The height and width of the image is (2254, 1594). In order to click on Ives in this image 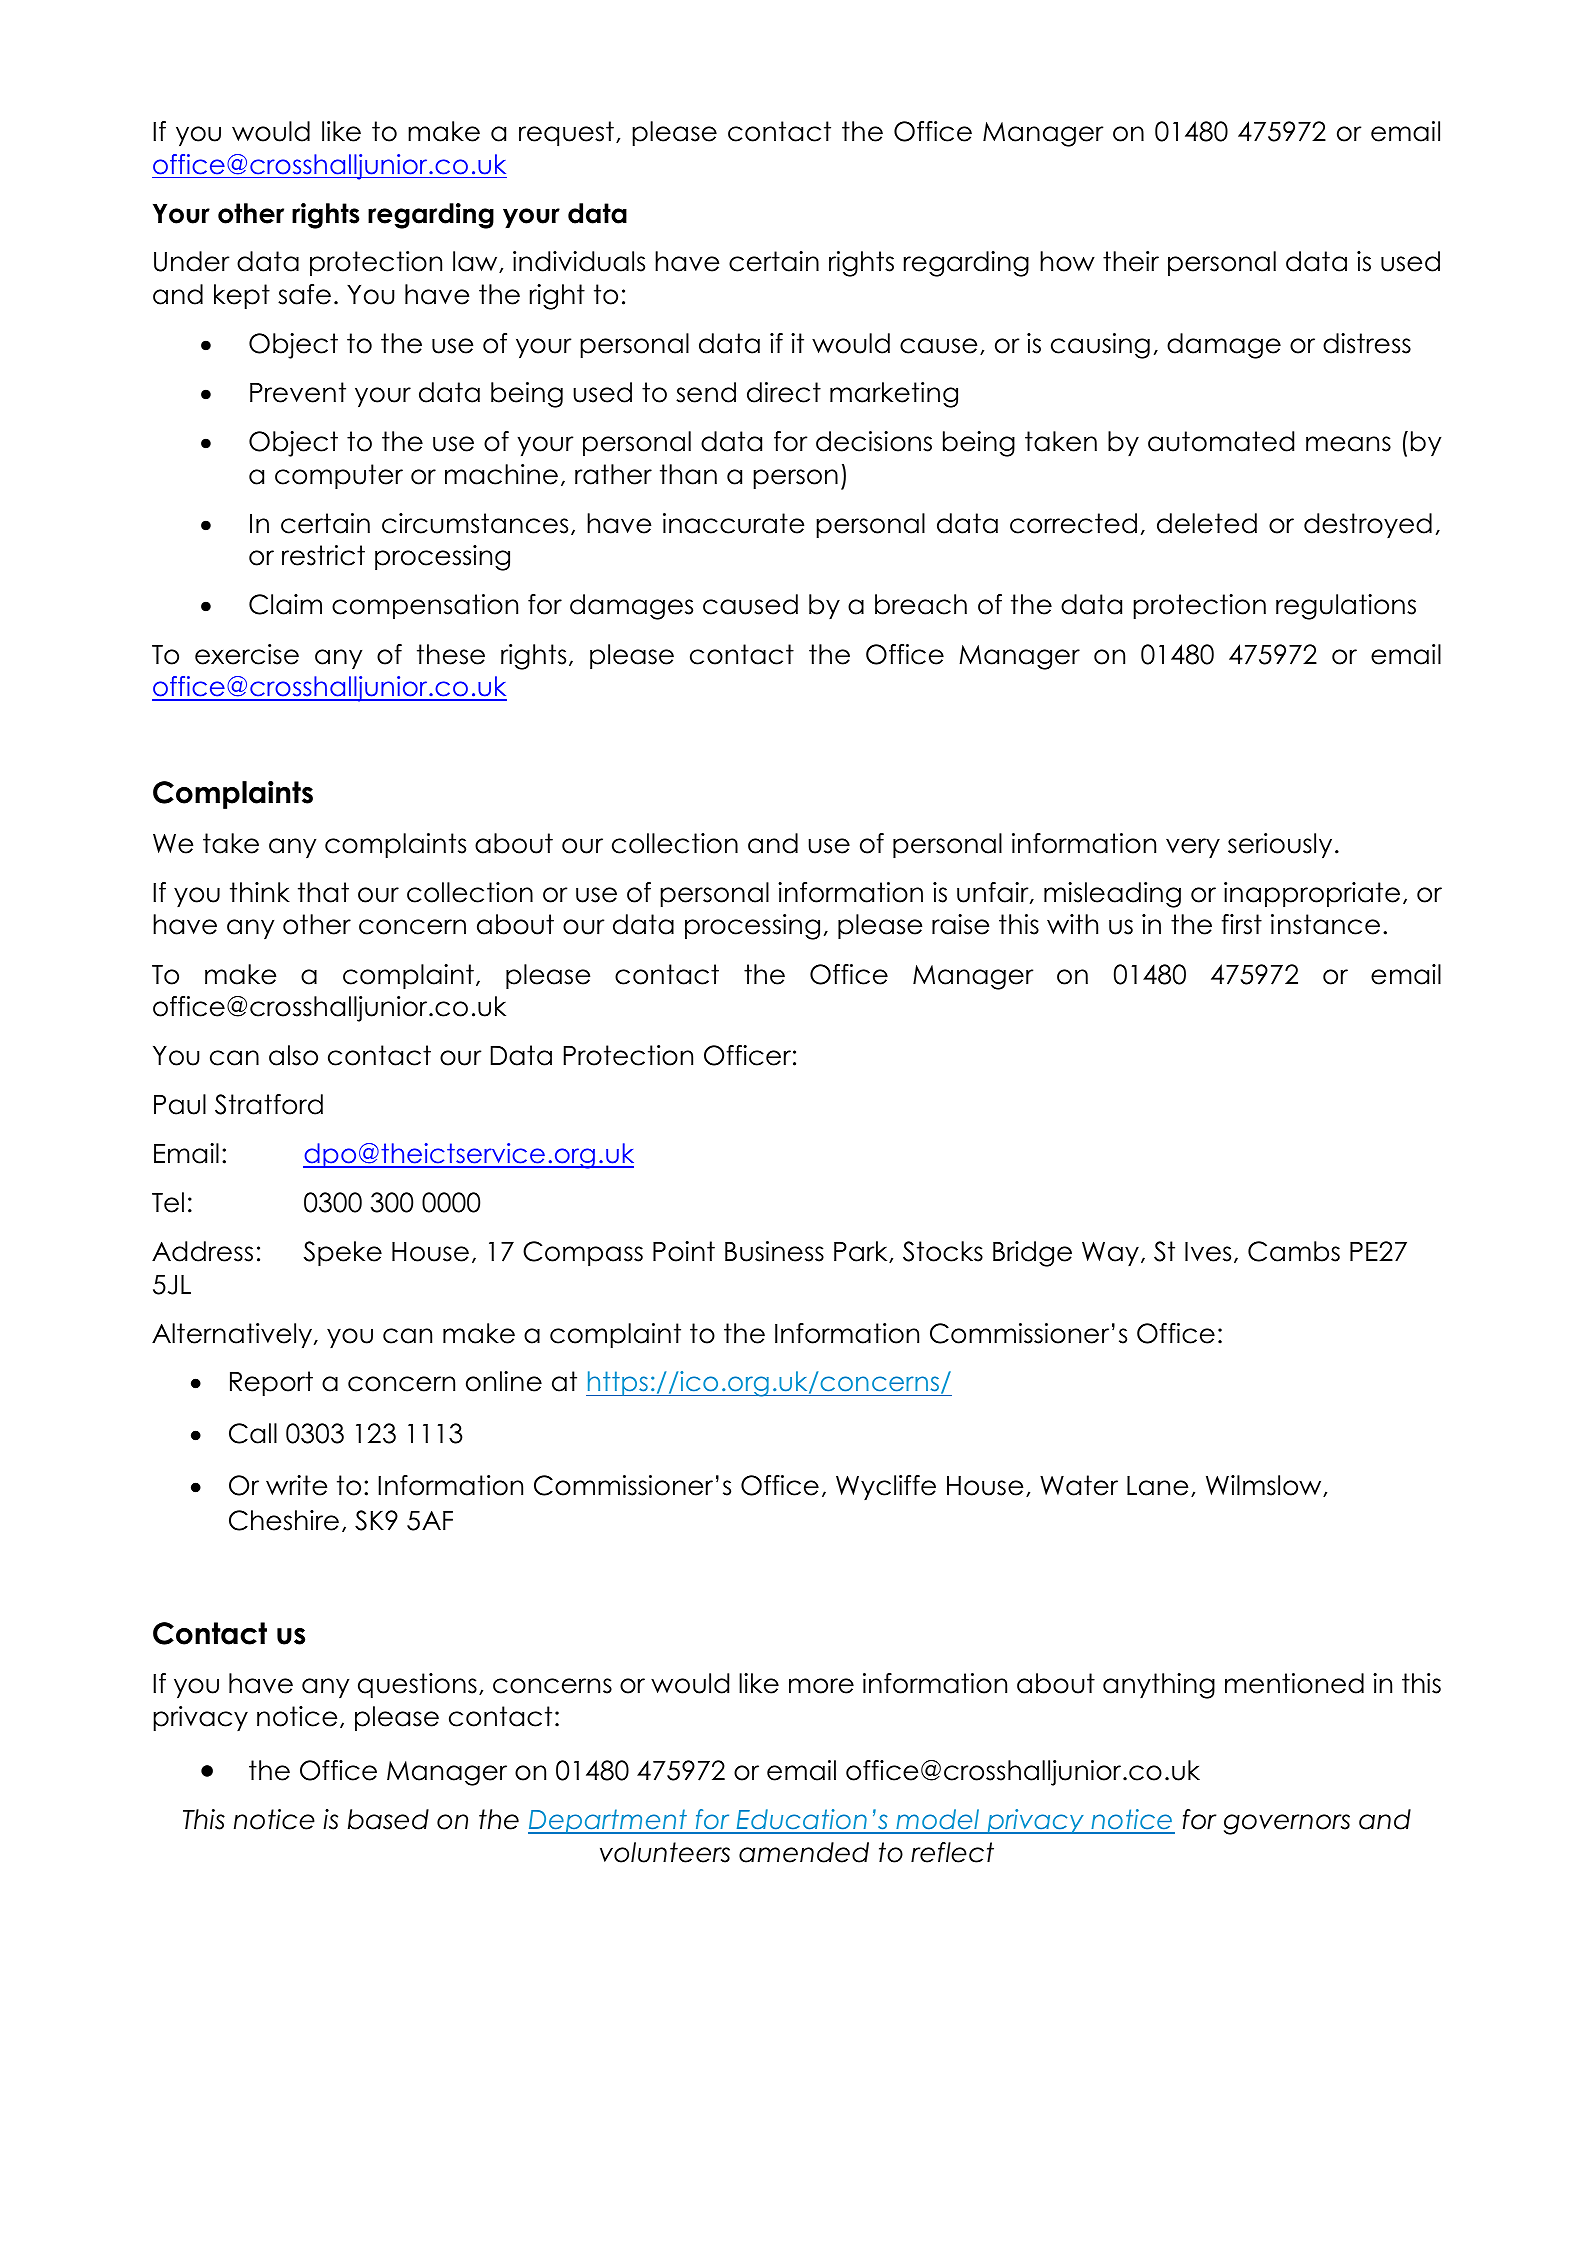, I will do `click(1208, 1252)`.
